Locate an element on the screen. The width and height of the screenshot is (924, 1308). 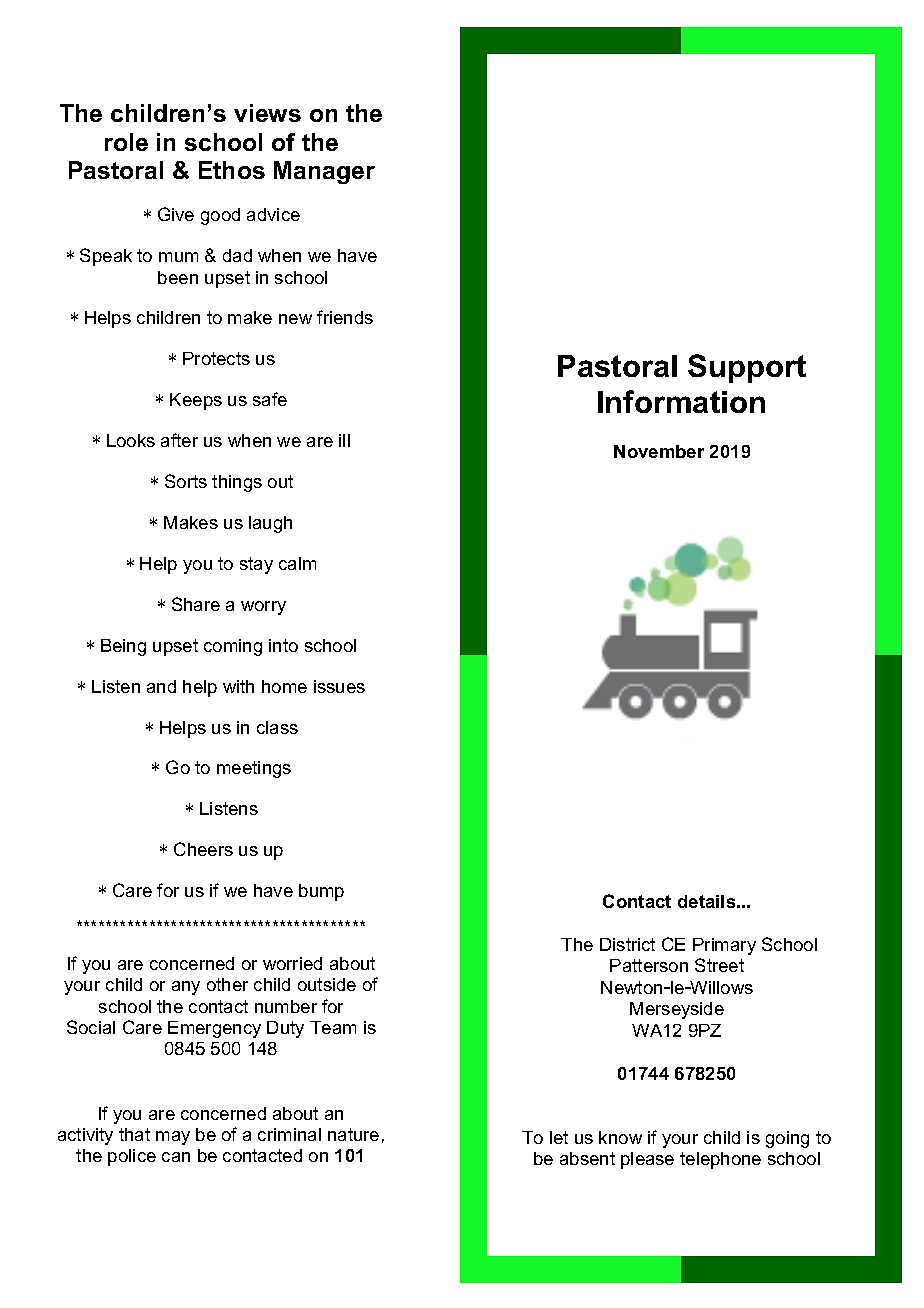
Support is located at coordinates (747, 368).
